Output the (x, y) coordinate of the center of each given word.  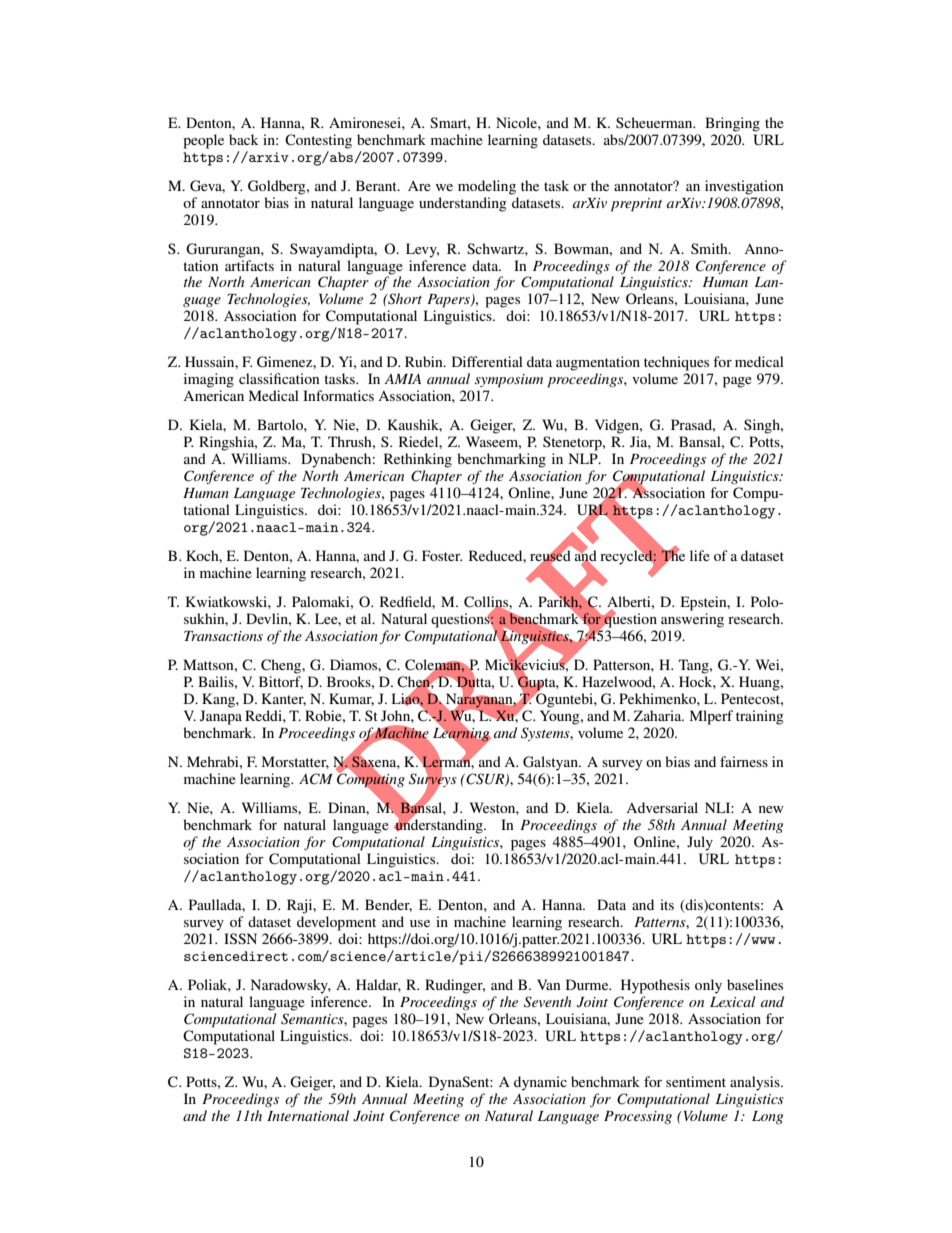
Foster (442, 555)
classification (279, 378)
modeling (487, 187)
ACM (316, 779)
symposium (509, 381)
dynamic (540, 1083)
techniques (676, 363)
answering (692, 620)
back (244, 139)
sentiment (696, 1081)
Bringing (732, 124)
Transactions (223, 636)
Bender (388, 905)
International (308, 1115)
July (700, 843)
